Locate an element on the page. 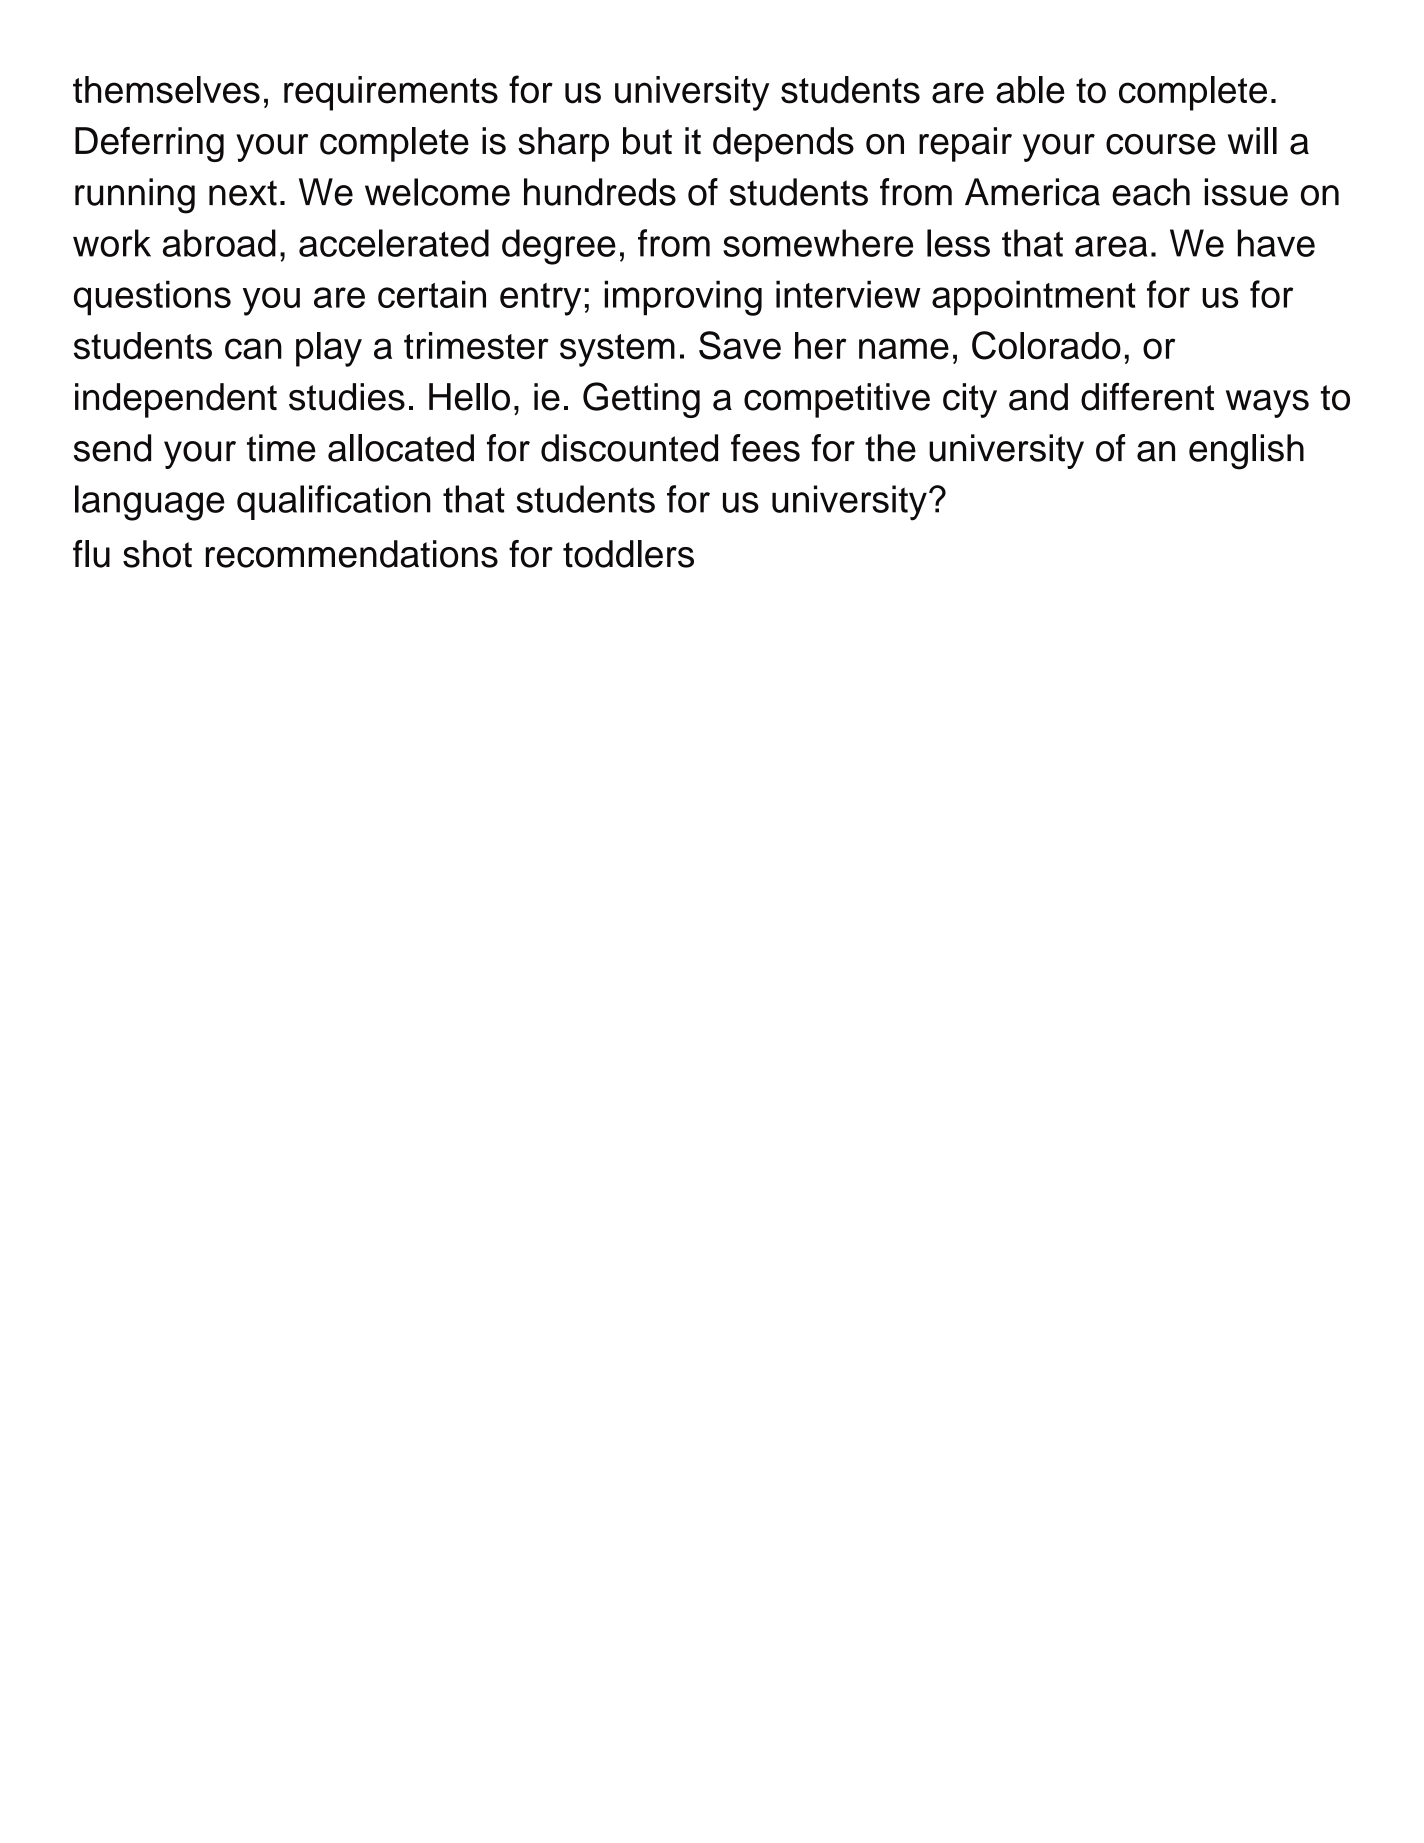  different is located at coordinates (1147, 397).
